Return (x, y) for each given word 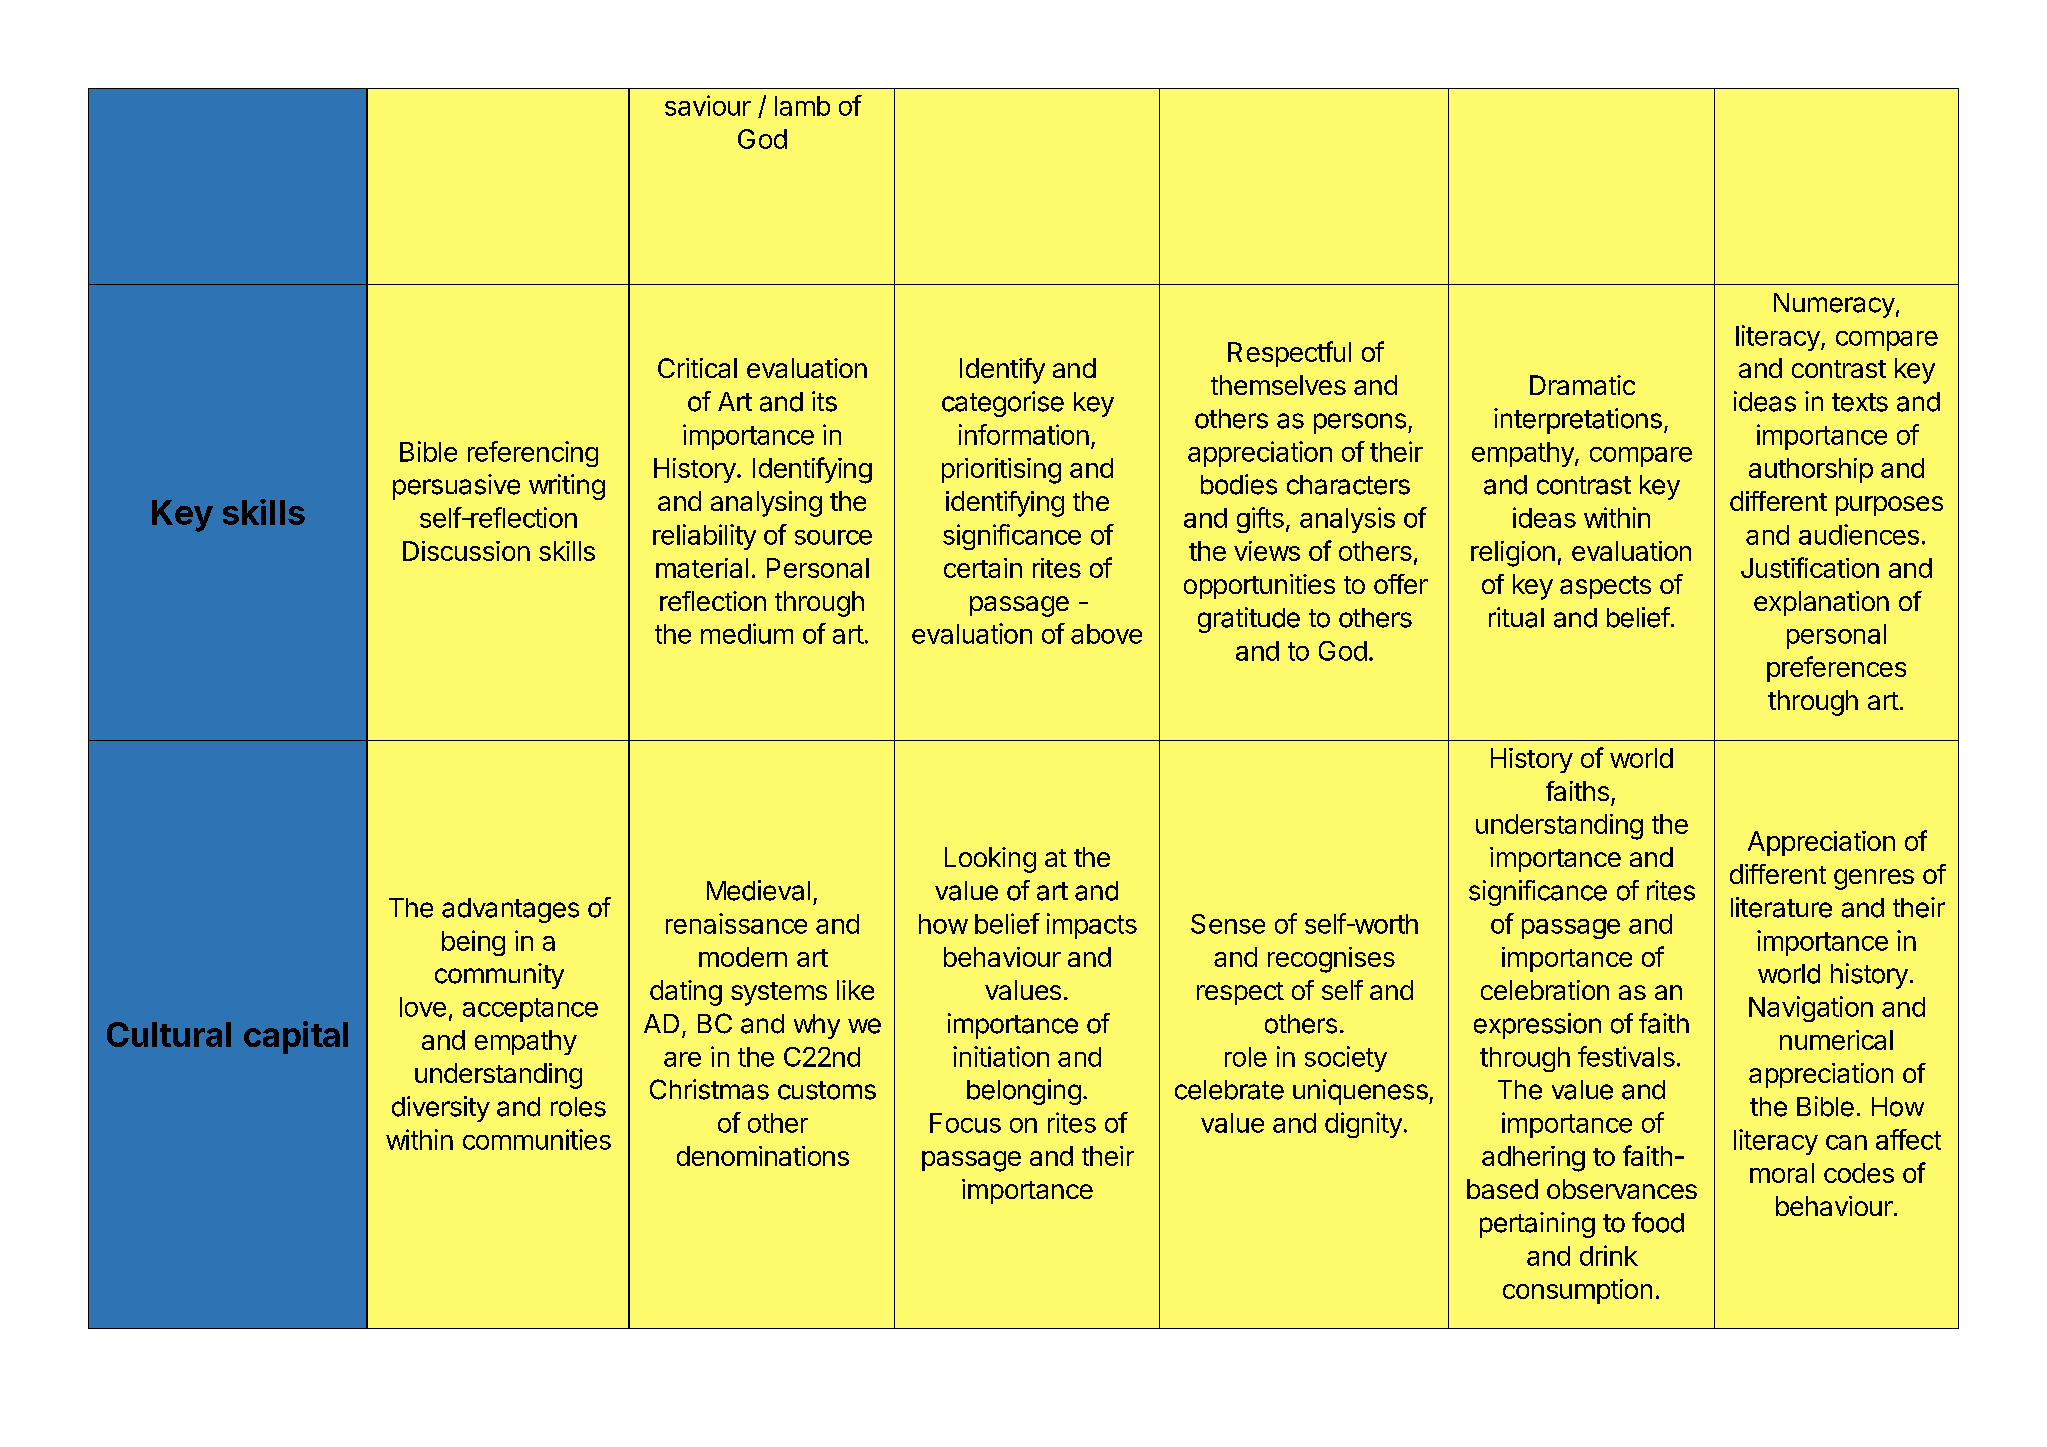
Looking (990, 860)
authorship (1811, 470)
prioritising (1001, 471)
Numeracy (1834, 305)
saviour (708, 105)
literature (1781, 907)
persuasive (456, 487)
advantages (510, 910)
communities (537, 1139)
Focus (965, 1123)
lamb (802, 106)
